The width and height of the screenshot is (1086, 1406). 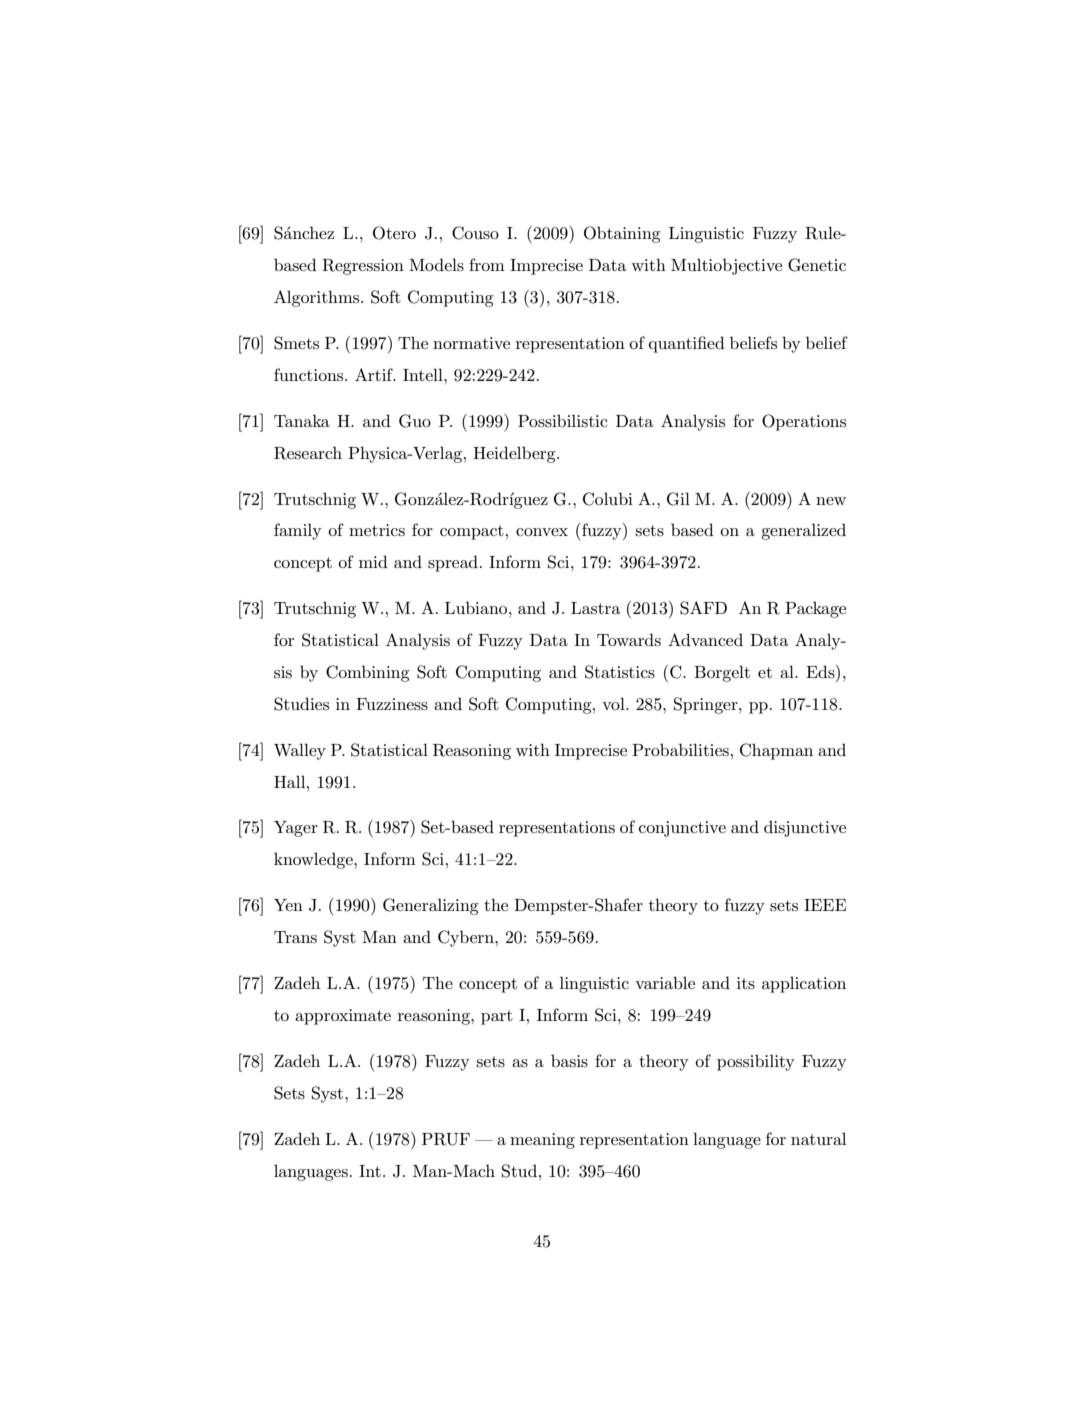 What do you see at coordinates (308, 453) in the screenshot?
I see `Research` at bounding box center [308, 453].
